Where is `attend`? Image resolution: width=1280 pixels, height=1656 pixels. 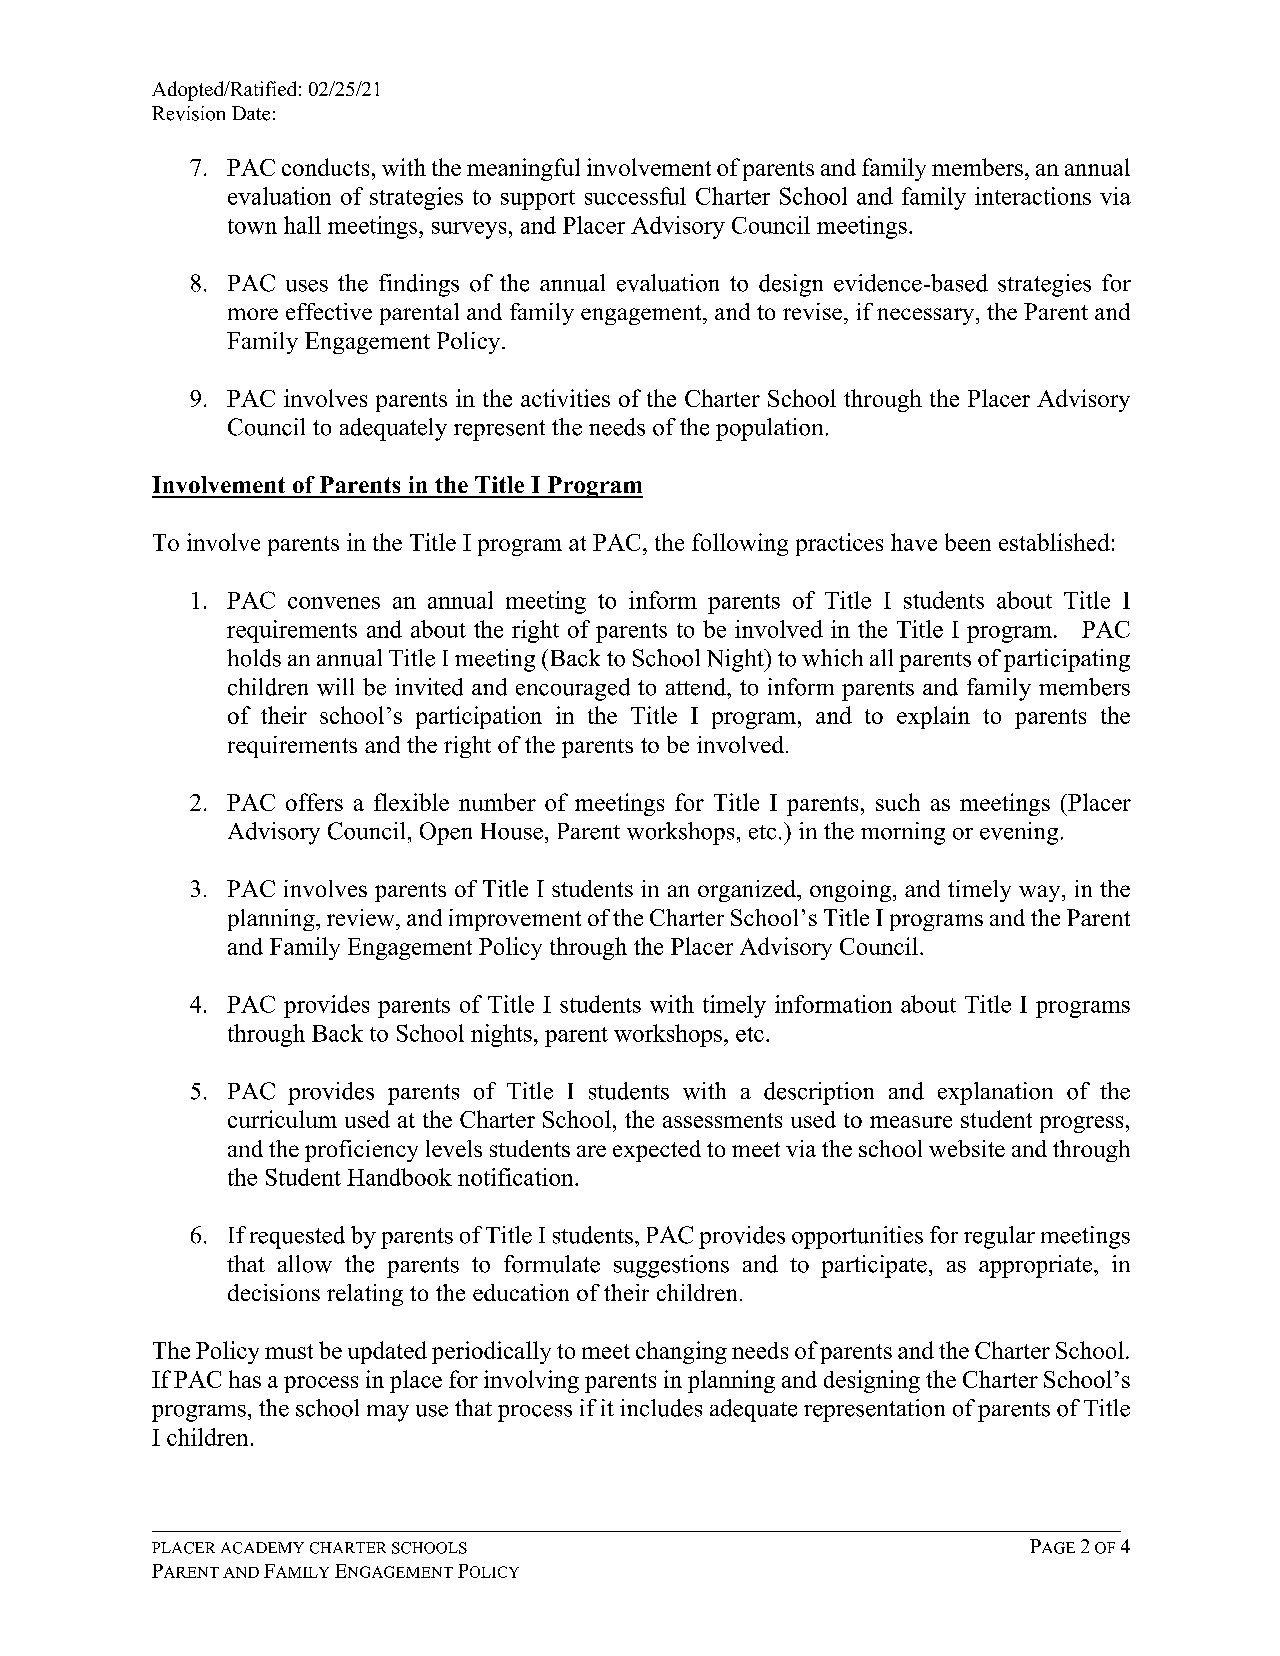 attend is located at coordinates (697, 687).
